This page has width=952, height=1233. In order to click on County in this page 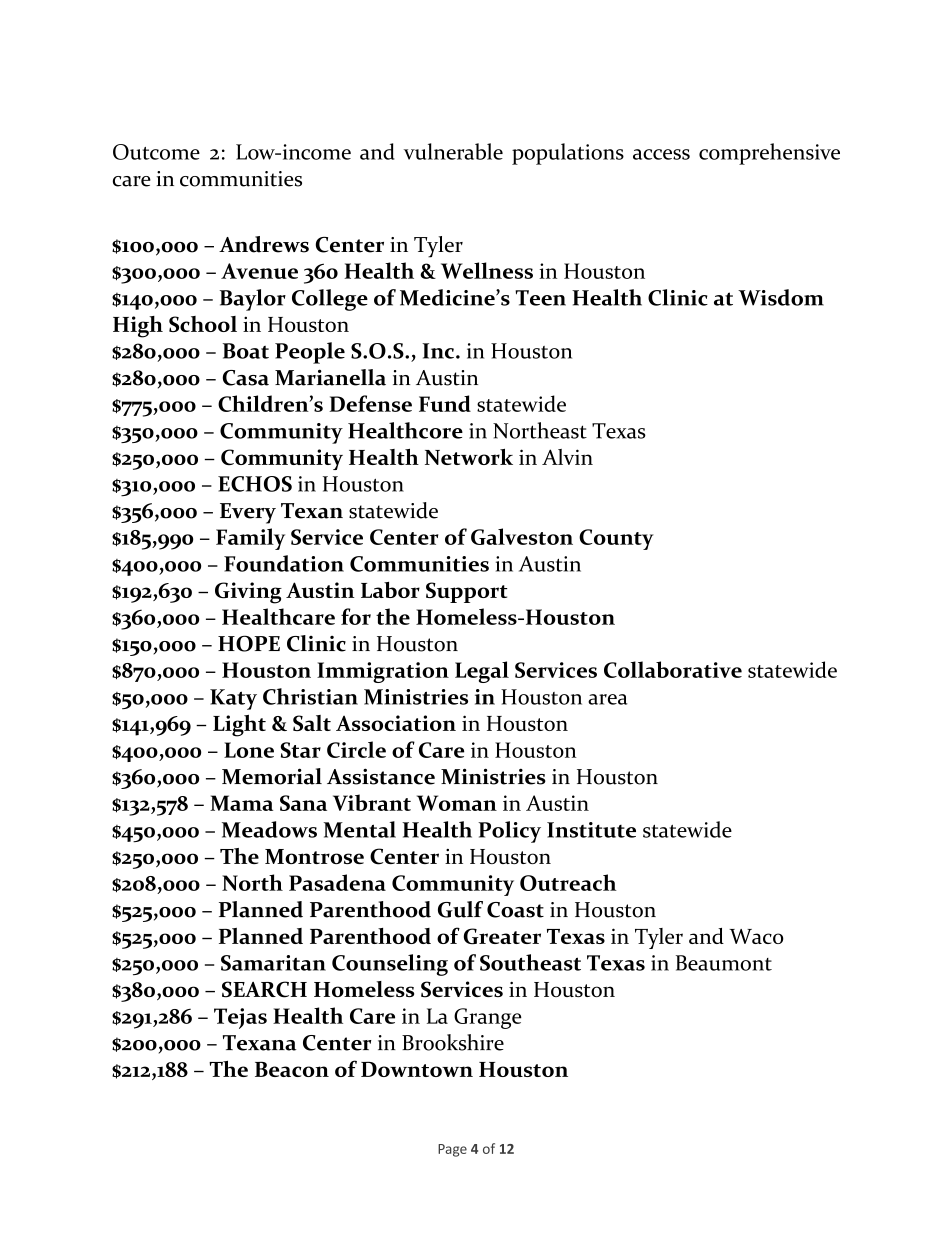, I will do `click(616, 539)`.
